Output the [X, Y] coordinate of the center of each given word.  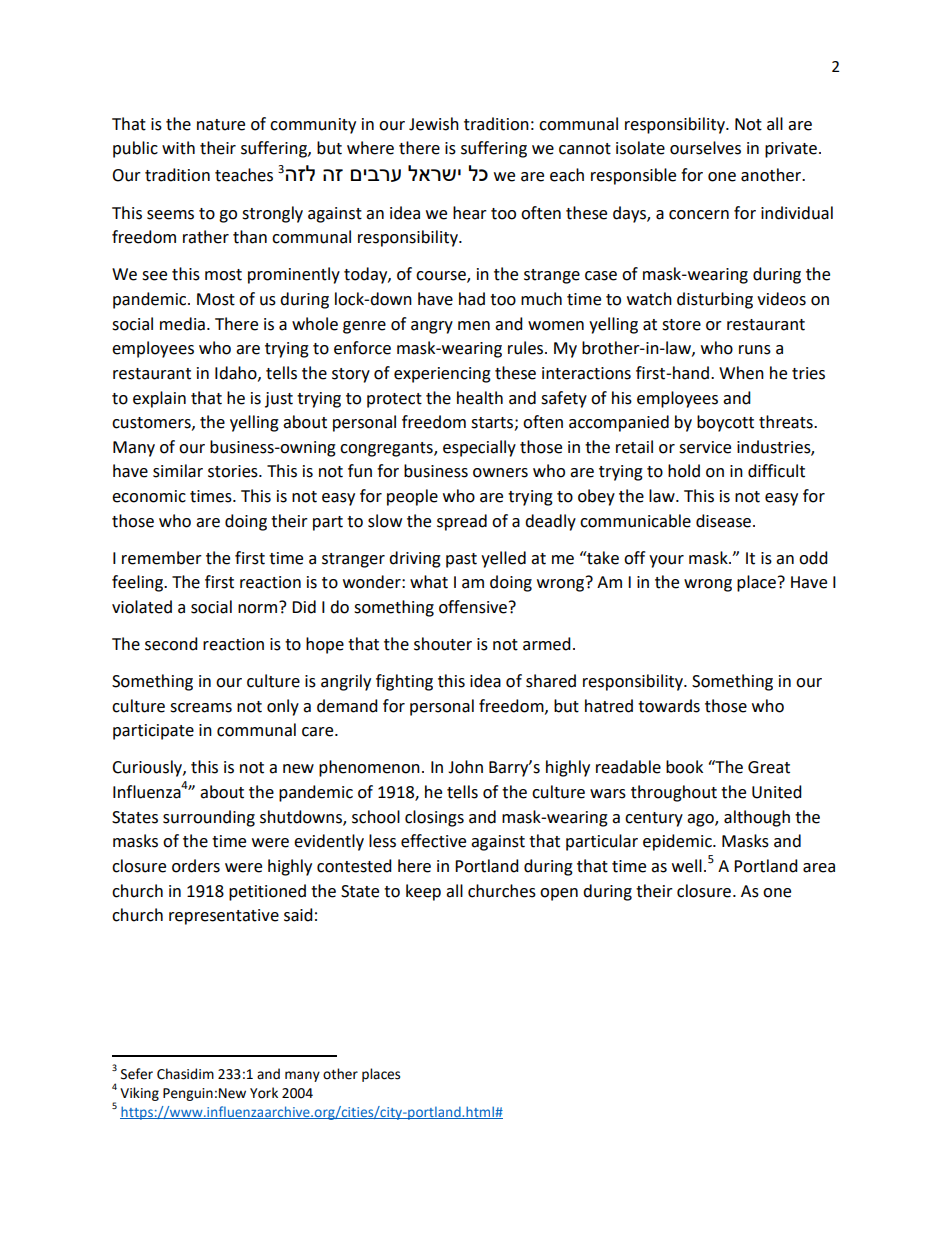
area [819, 868]
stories [234, 471]
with [178, 148]
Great [769, 767]
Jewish [434, 124]
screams [201, 708]
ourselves [705, 148]
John [465, 767]
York [264, 1093]
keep [423, 892]
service [705, 447]
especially [479, 448]
